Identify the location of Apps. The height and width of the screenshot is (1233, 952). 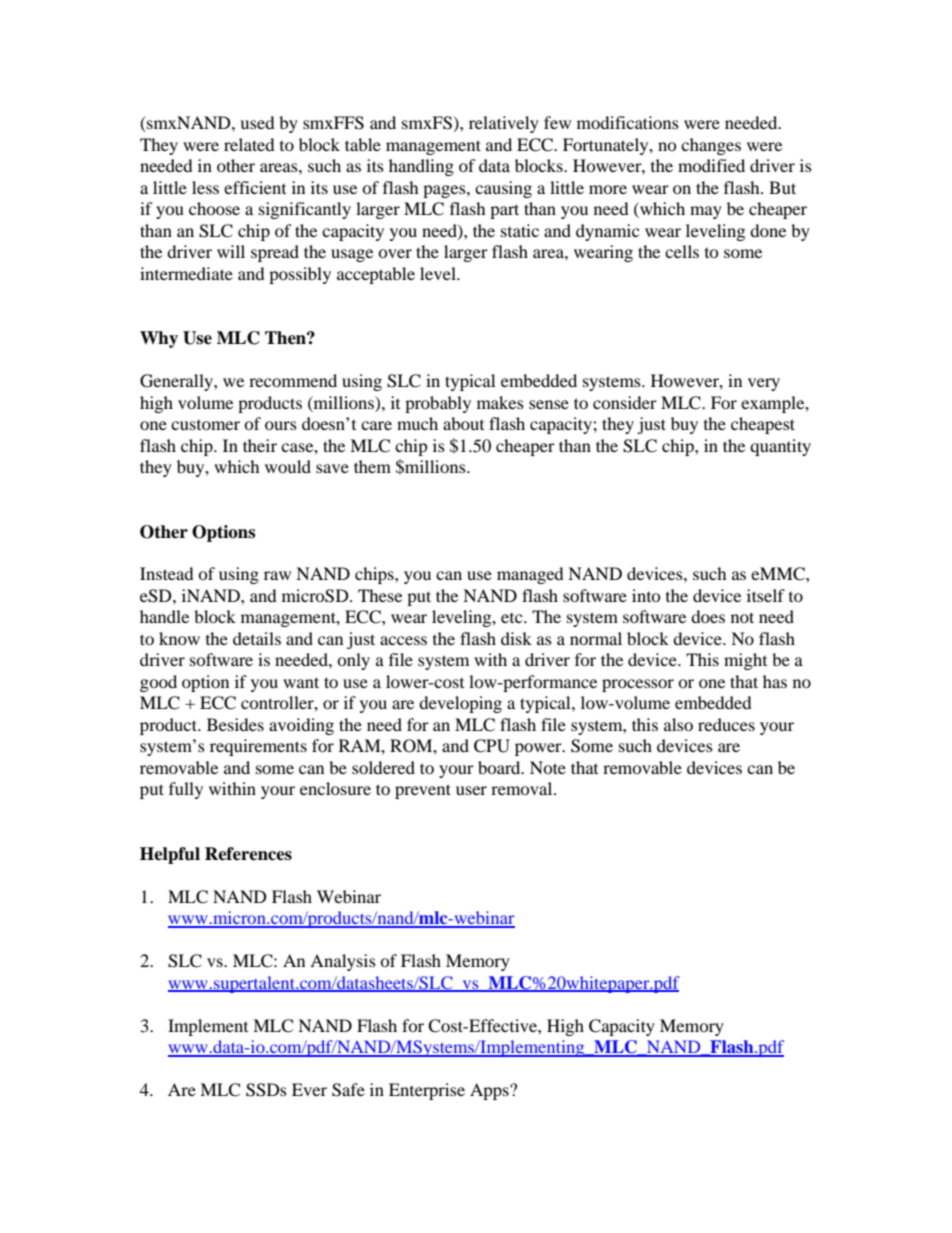
(490, 1091).
